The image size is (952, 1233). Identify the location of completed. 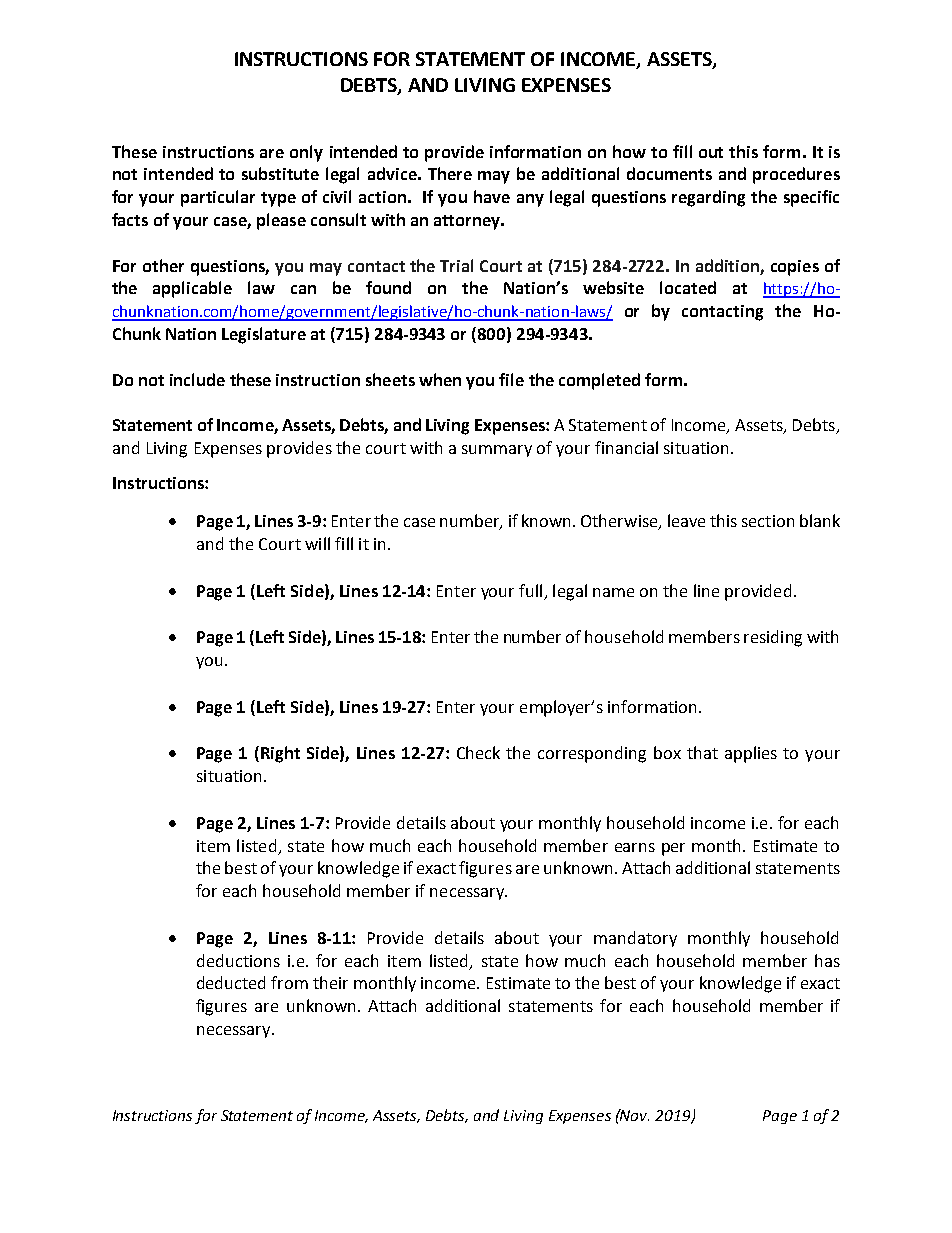
(599, 381).
